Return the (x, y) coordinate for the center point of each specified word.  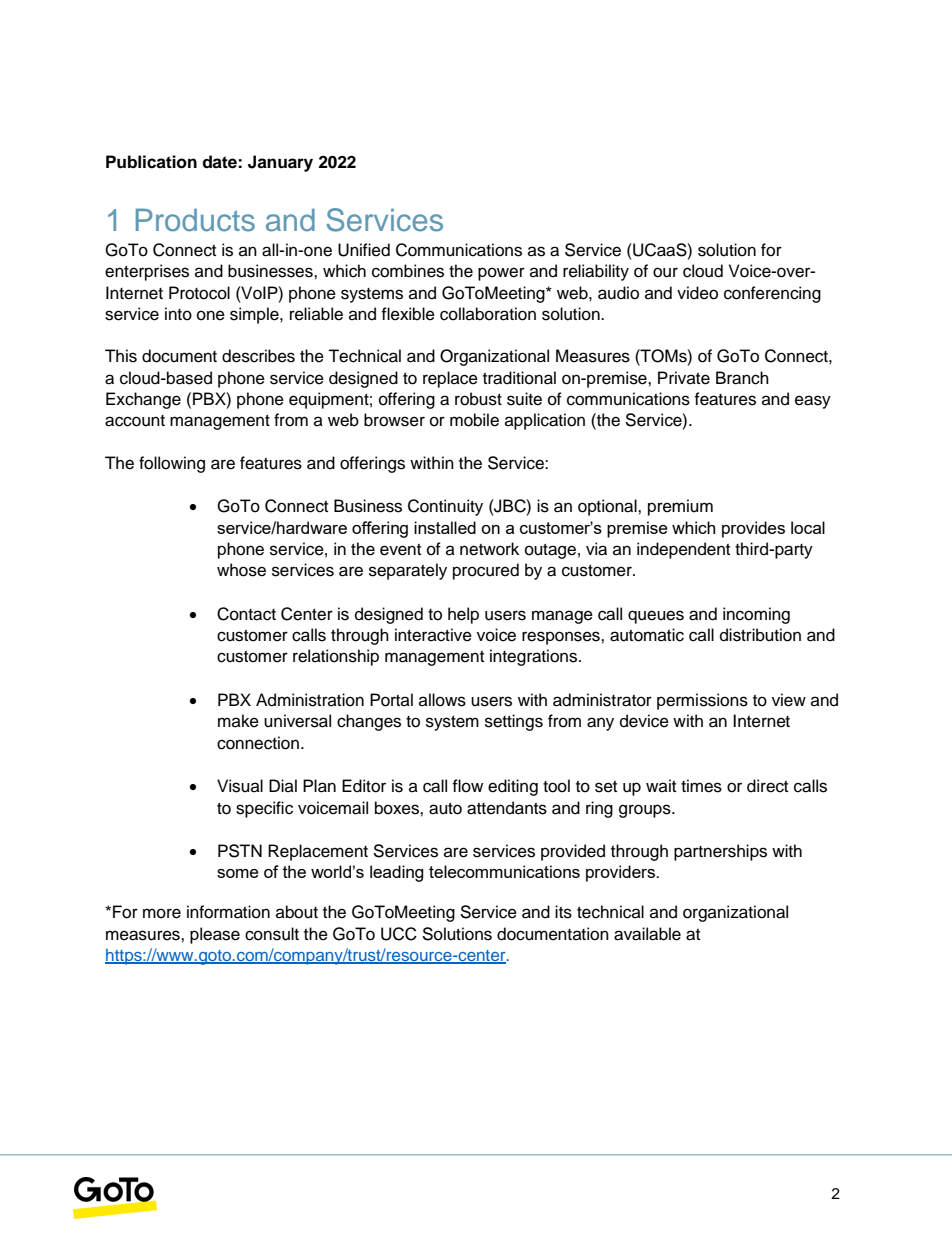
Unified (364, 250)
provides (753, 529)
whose (241, 570)
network (489, 549)
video (697, 293)
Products (195, 220)
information (228, 912)
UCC (399, 934)
